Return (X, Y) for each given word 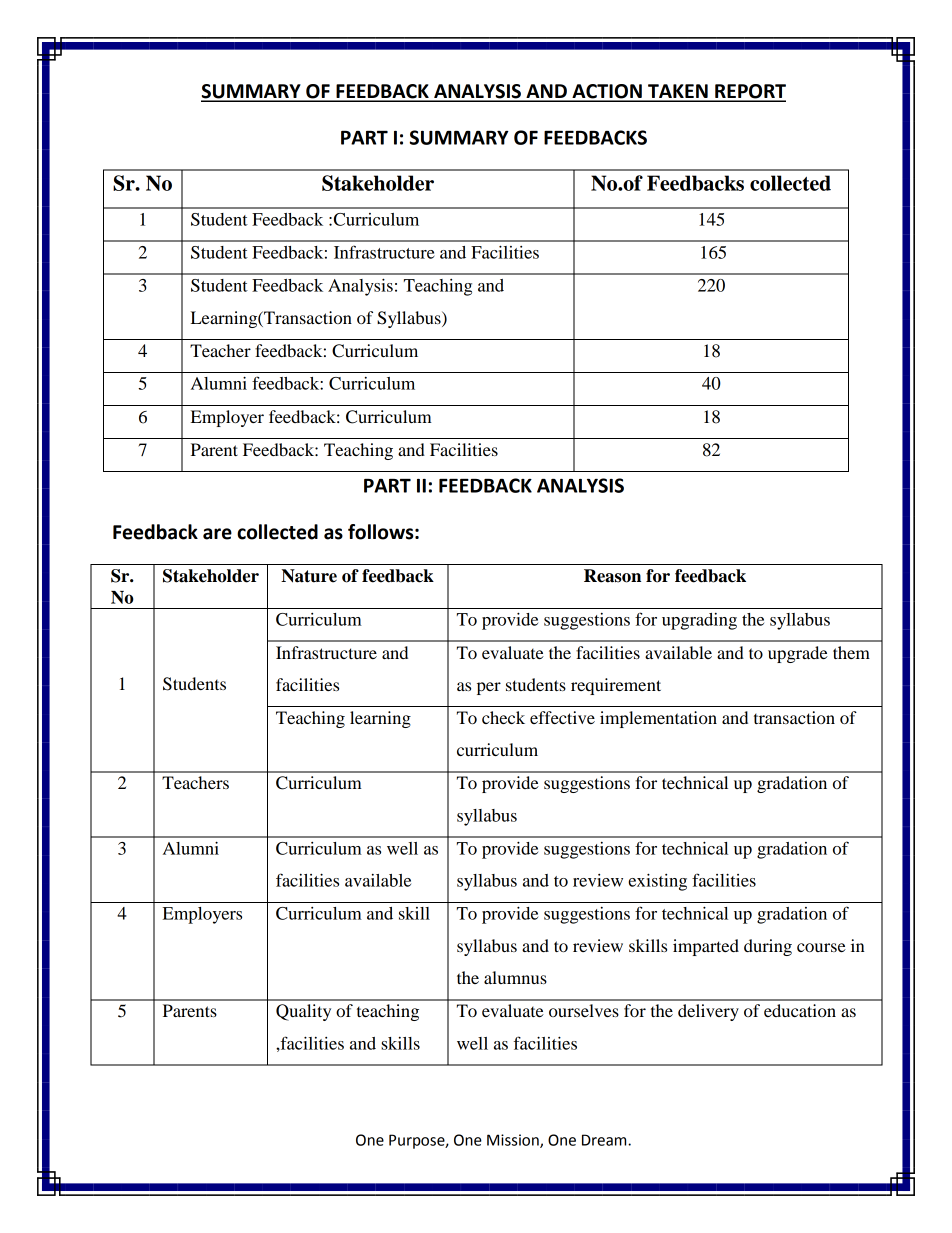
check (503, 717)
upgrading (699, 621)
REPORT (749, 92)
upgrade (798, 654)
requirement (616, 686)
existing (657, 882)
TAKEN (678, 92)
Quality (303, 1012)
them (851, 652)
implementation (658, 719)
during (768, 947)
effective (562, 717)
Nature (309, 576)
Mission (514, 1141)
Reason (612, 576)
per (489, 688)
